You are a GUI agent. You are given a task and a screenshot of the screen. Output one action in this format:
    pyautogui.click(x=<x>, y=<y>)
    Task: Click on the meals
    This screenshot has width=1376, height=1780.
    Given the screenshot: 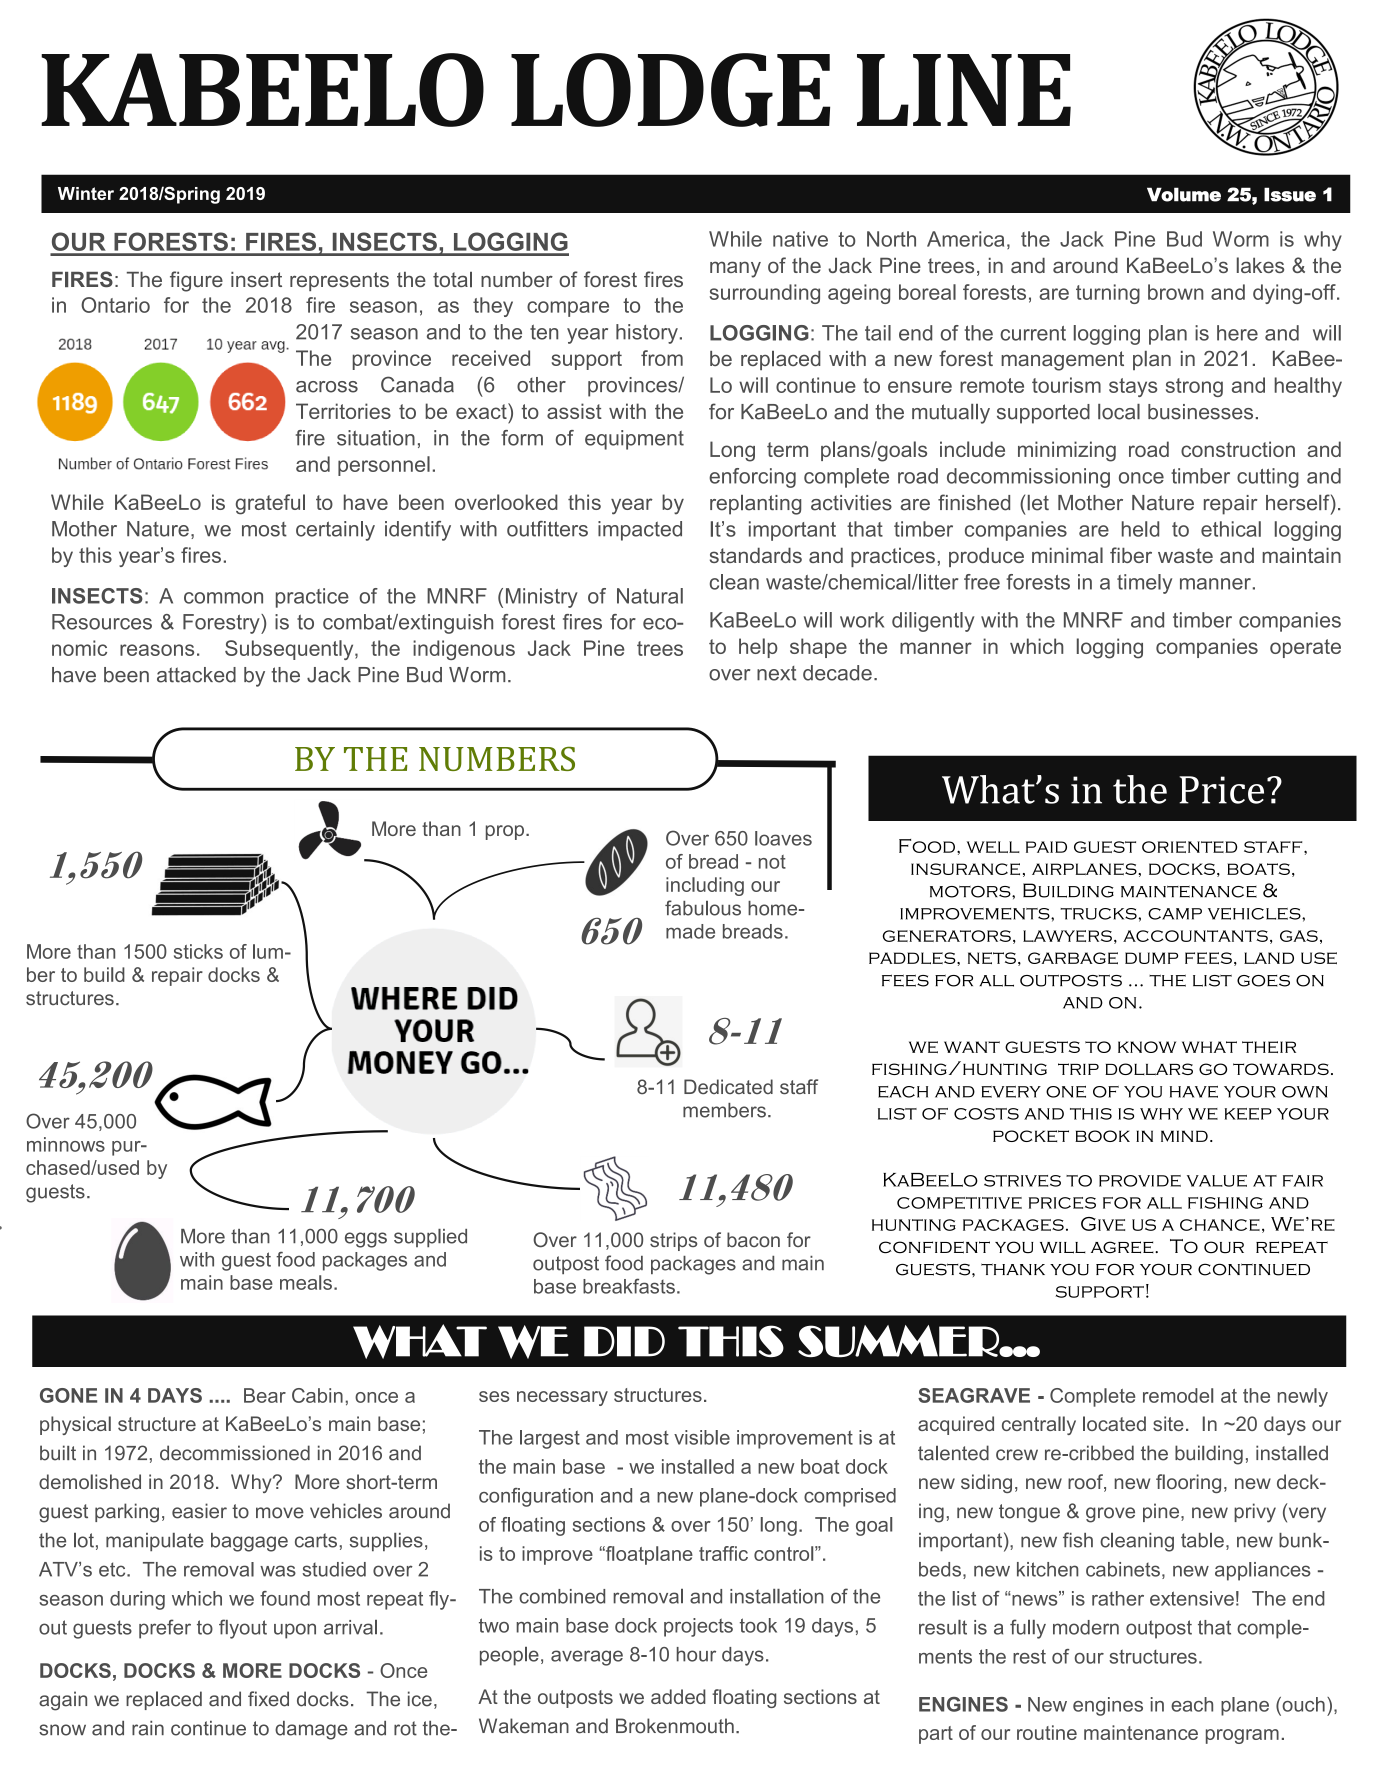 What is the action you would take?
    pyautogui.click(x=306, y=1282)
